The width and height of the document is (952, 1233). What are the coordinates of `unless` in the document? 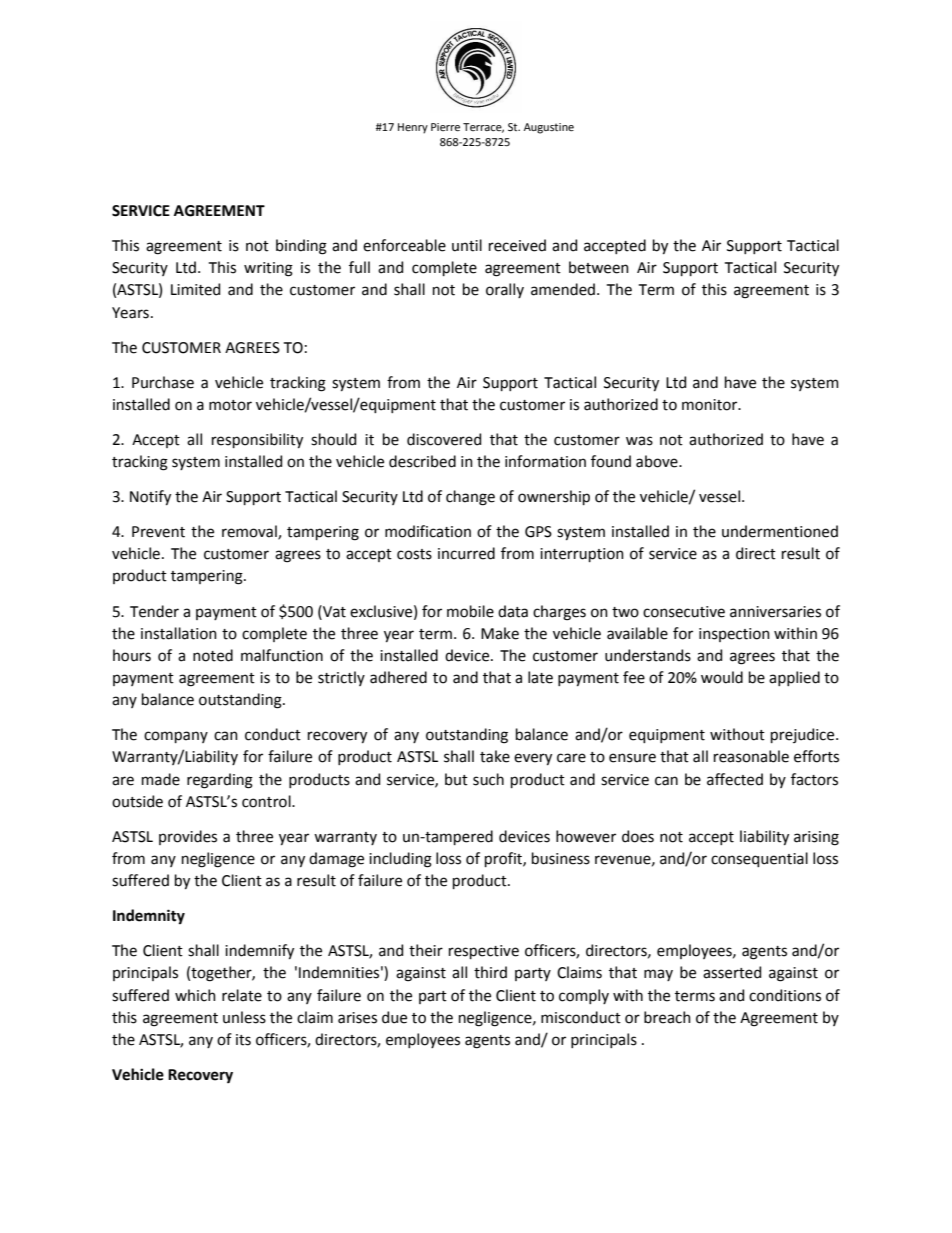 It's located at (244, 1017).
